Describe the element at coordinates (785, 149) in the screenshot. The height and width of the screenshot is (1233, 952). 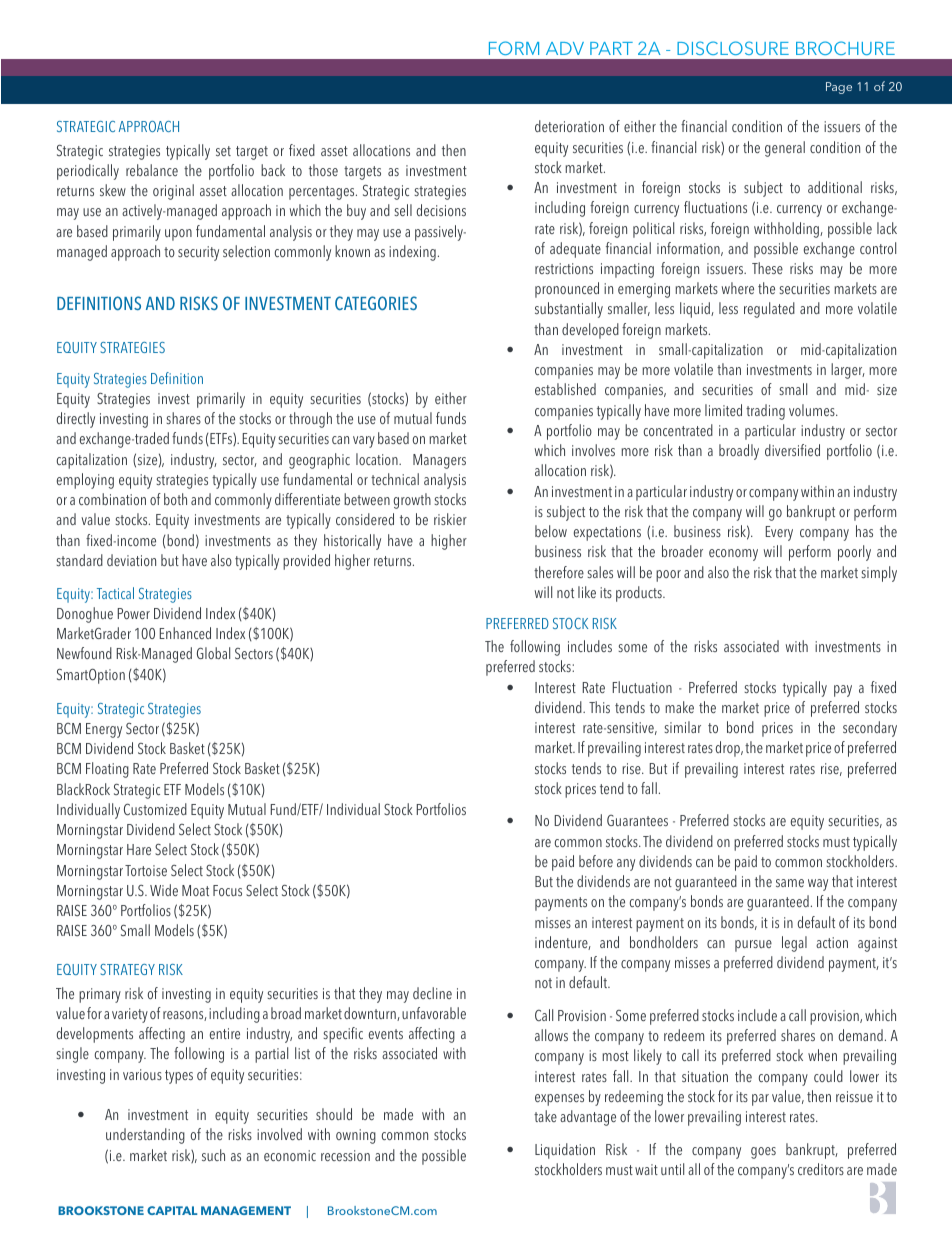
I see `general` at that location.
